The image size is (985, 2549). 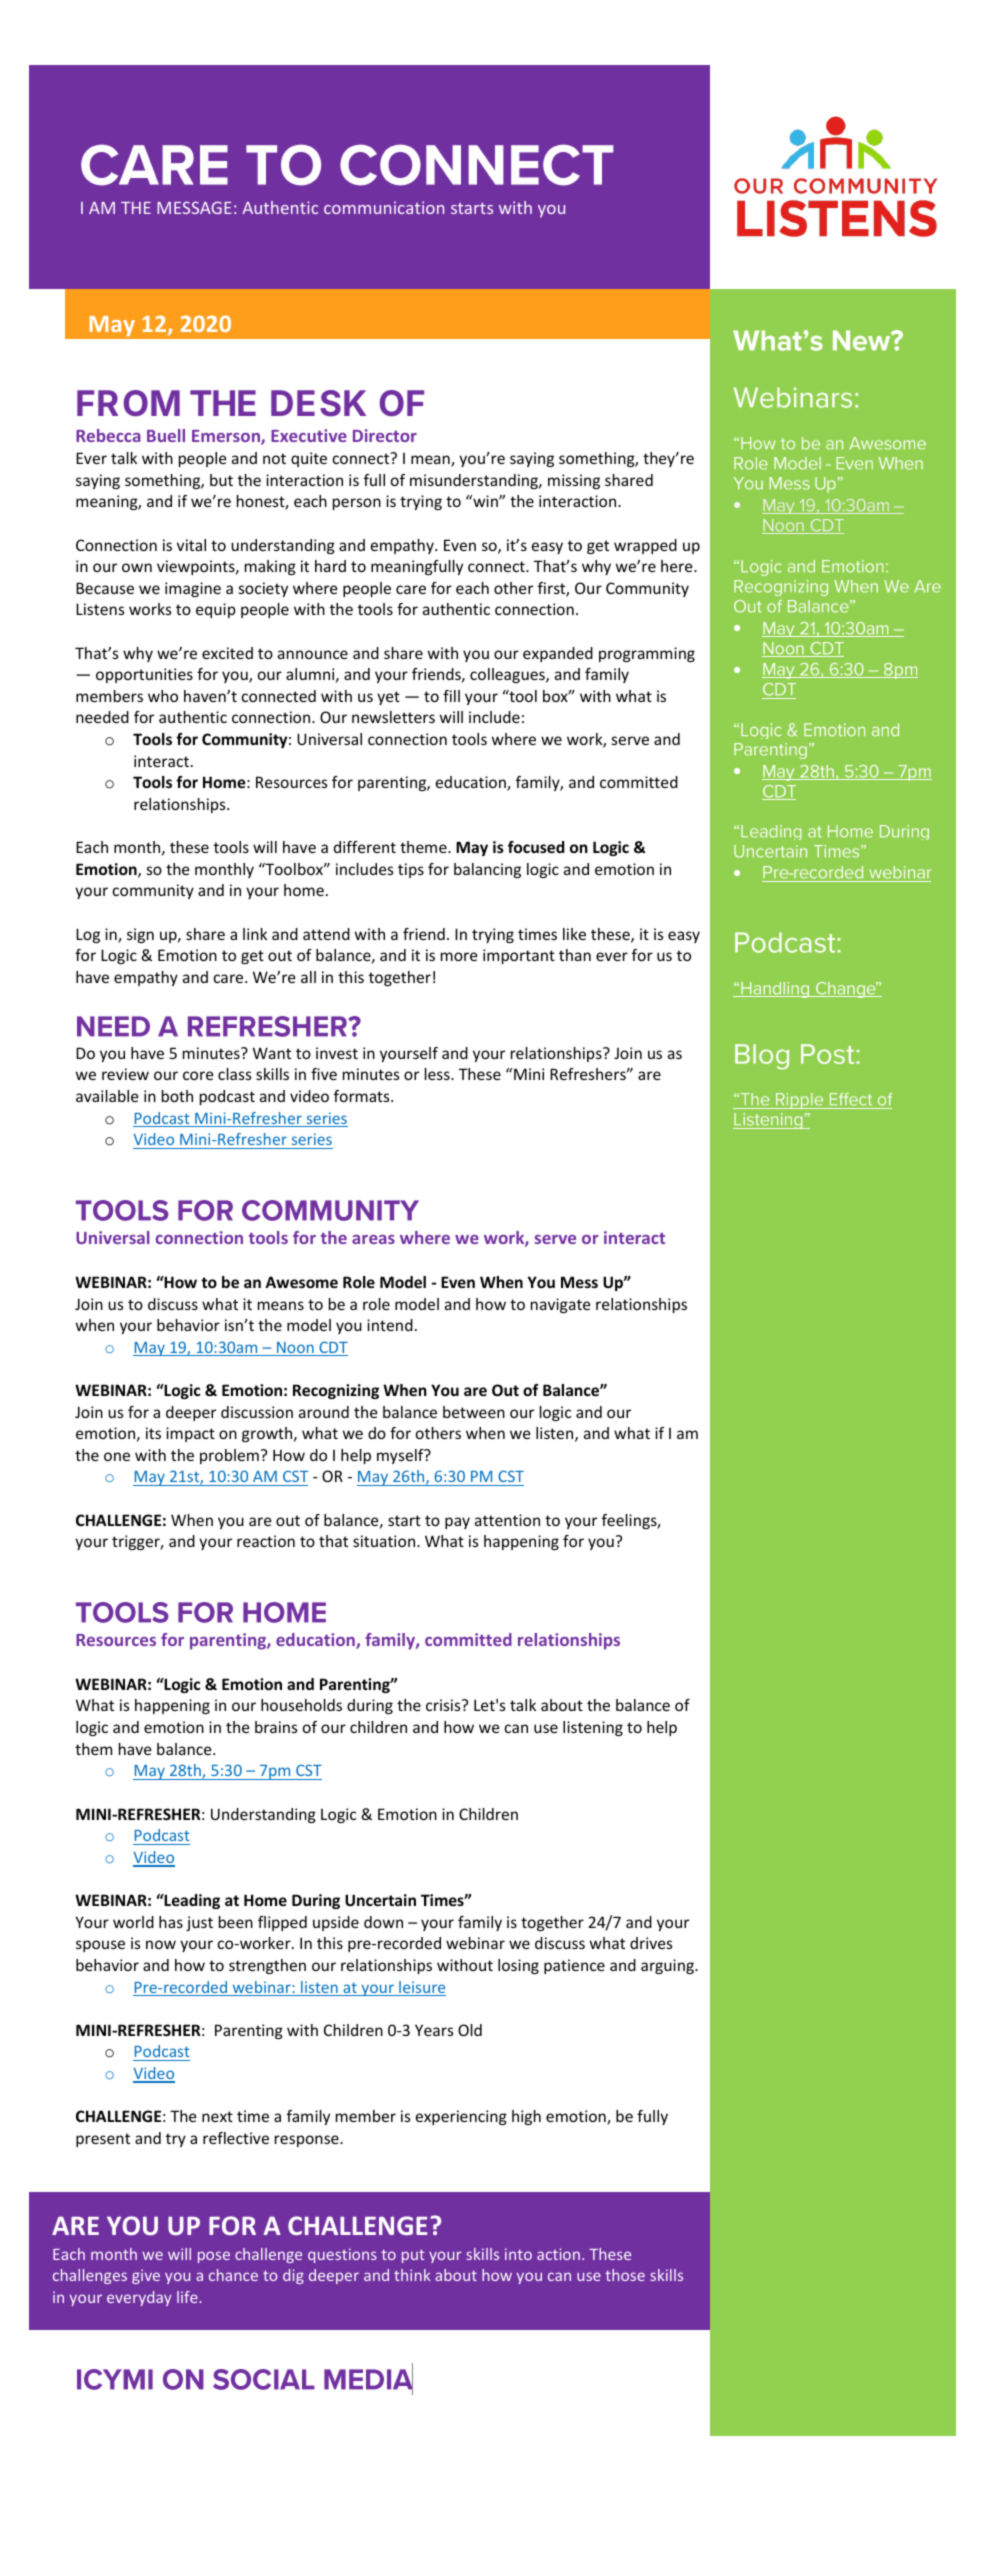 What do you see at coordinates (384, 207) in the screenshot?
I see `communication` at bounding box center [384, 207].
